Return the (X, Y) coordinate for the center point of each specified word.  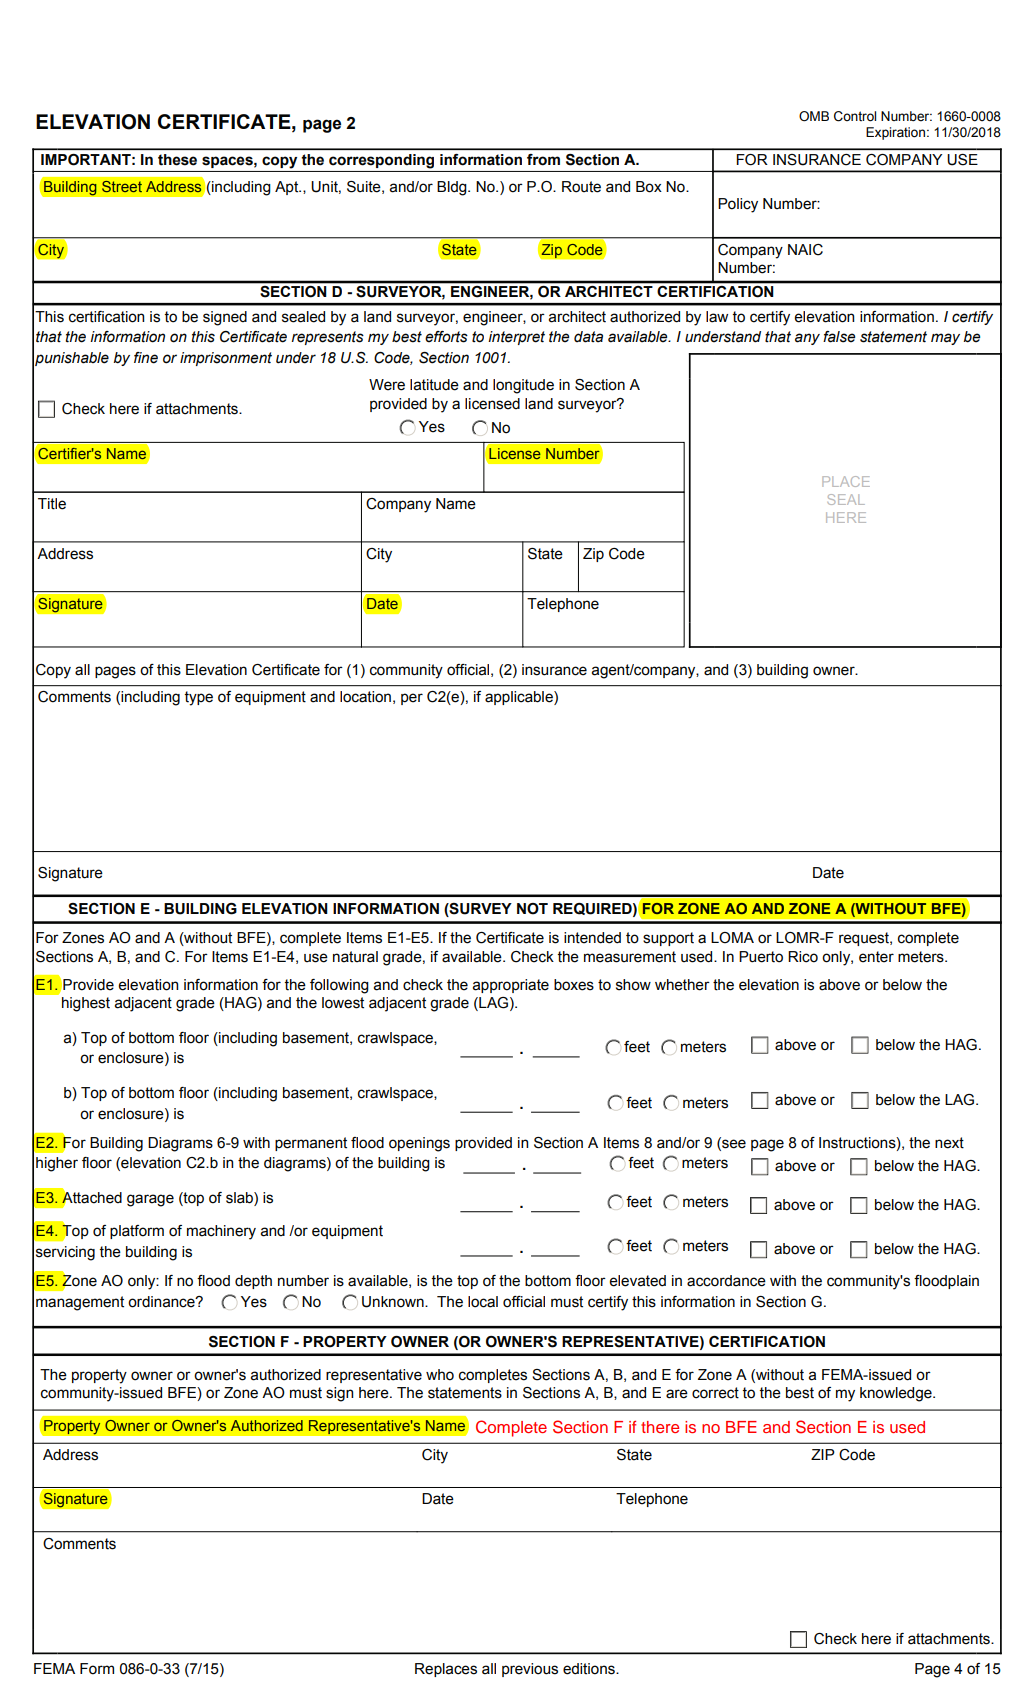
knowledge (897, 1394)
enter (876, 957)
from (543, 159)
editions (590, 1669)
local (483, 1302)
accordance (726, 1281)
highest (86, 1004)
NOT (532, 909)
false (839, 337)
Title (52, 504)
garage (150, 1200)
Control (855, 116)
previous (530, 1670)
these (177, 159)
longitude (523, 386)
